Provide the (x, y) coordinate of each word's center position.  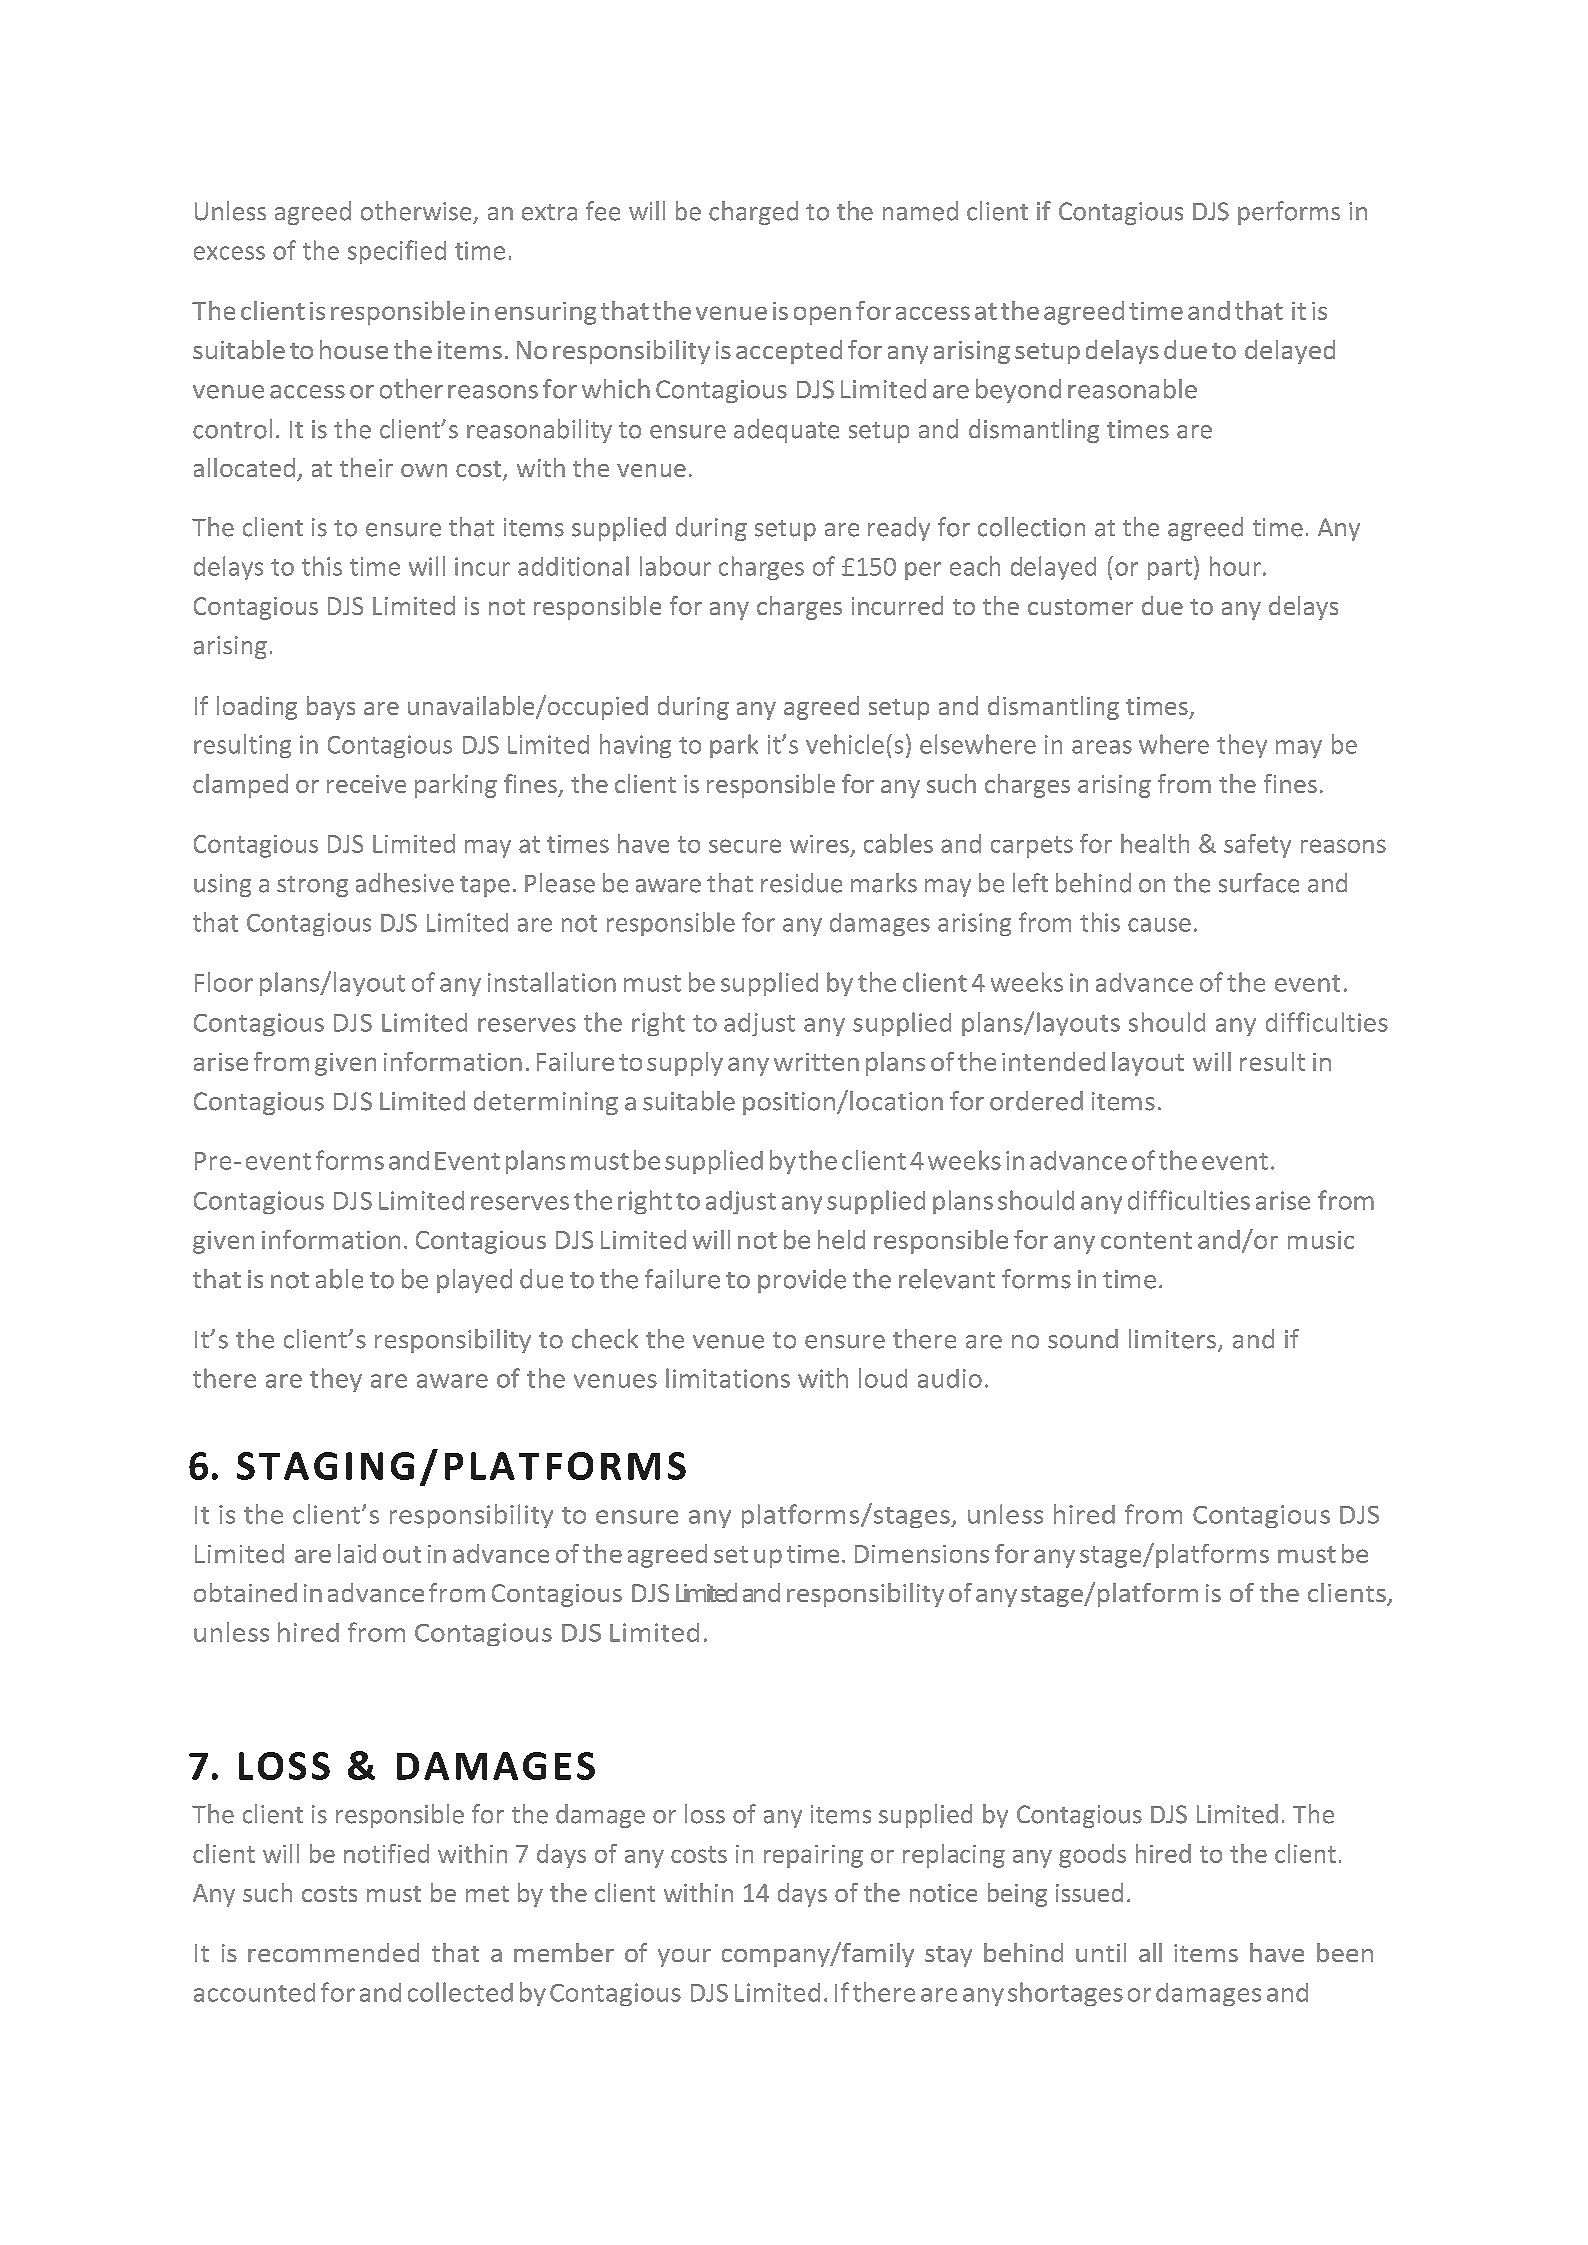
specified (397, 252)
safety (1257, 846)
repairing (813, 1856)
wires (819, 844)
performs (1289, 213)
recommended (333, 1952)
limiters (1172, 1339)
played (474, 1281)
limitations (728, 1378)
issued (1089, 1892)
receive (366, 784)
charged (753, 213)
